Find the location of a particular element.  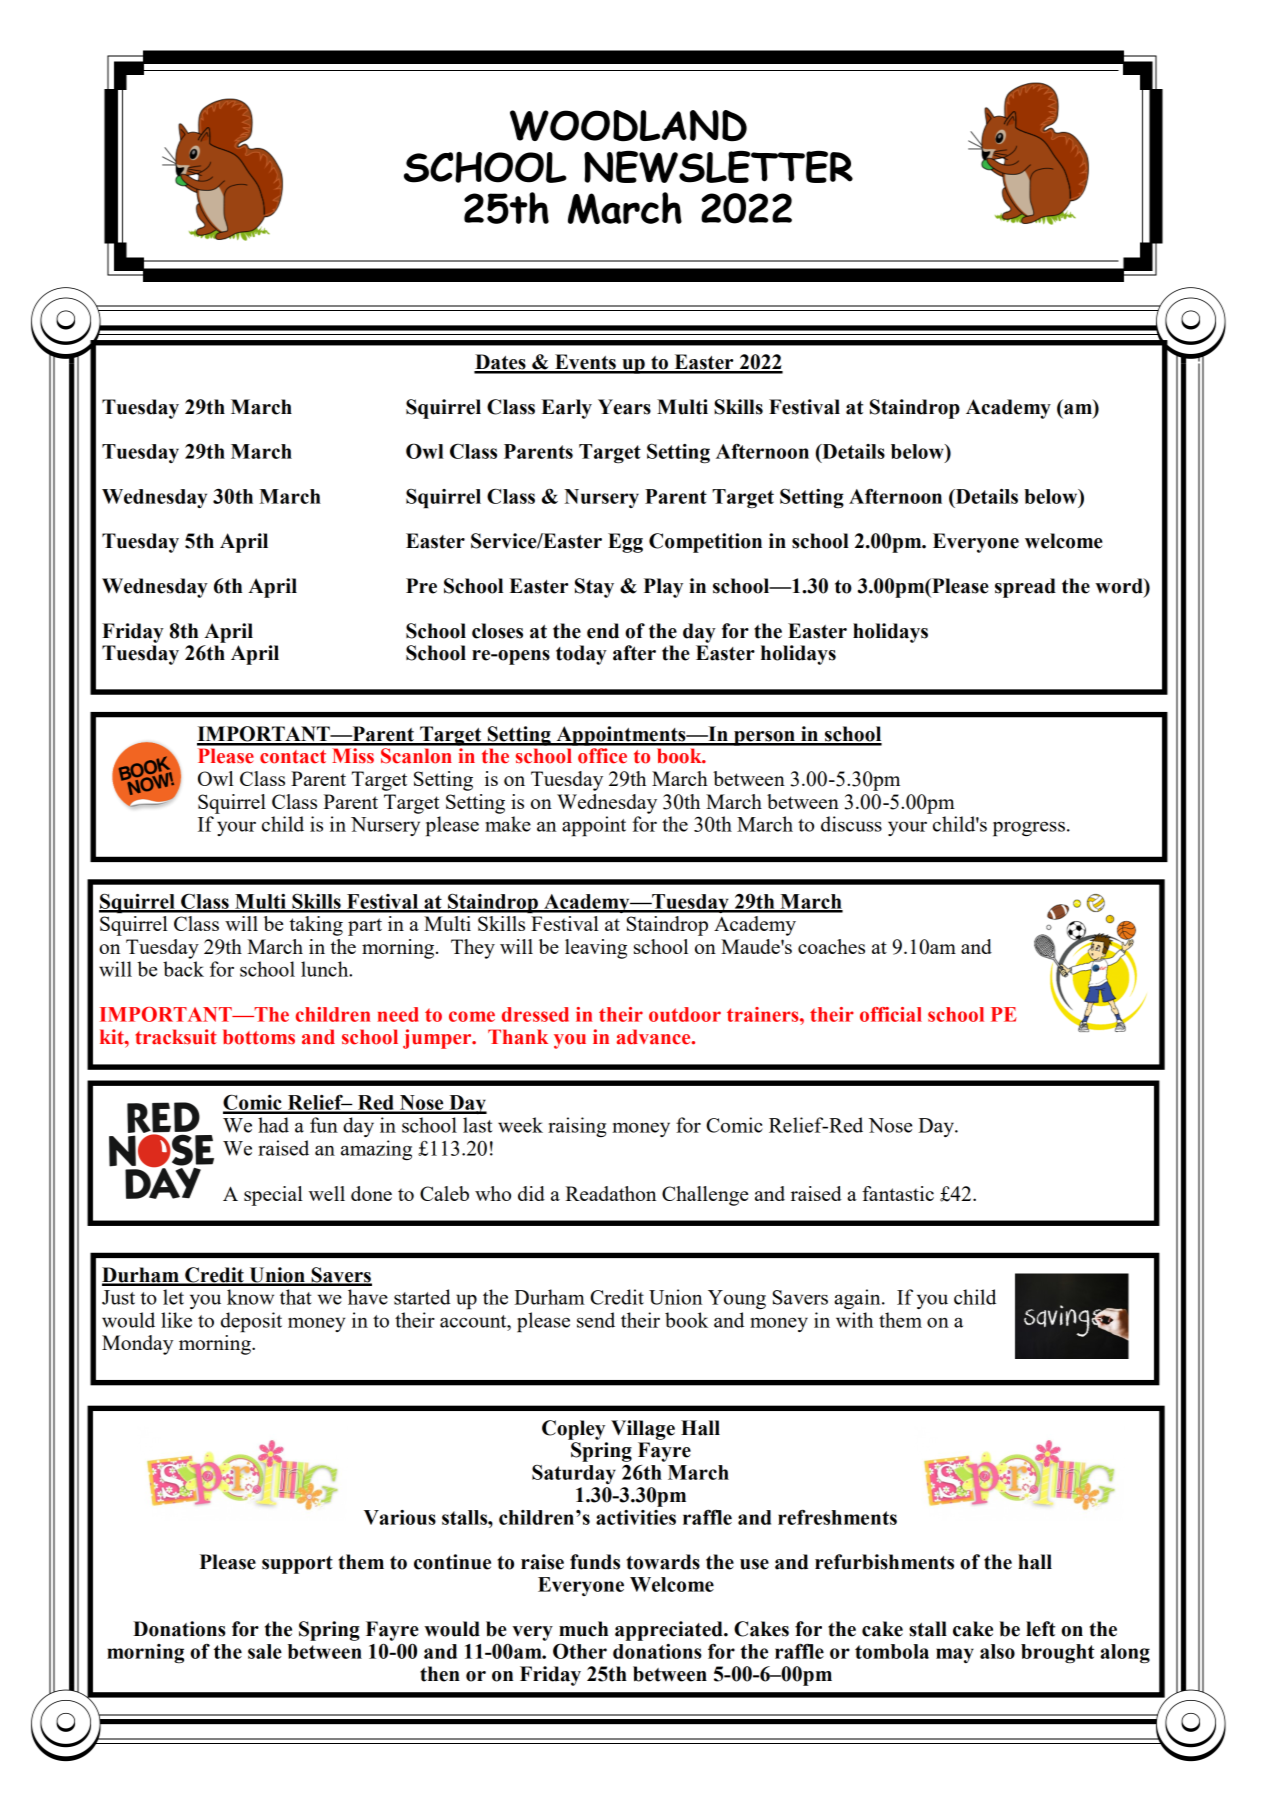

NEWSLETTER is located at coordinates (718, 167).
